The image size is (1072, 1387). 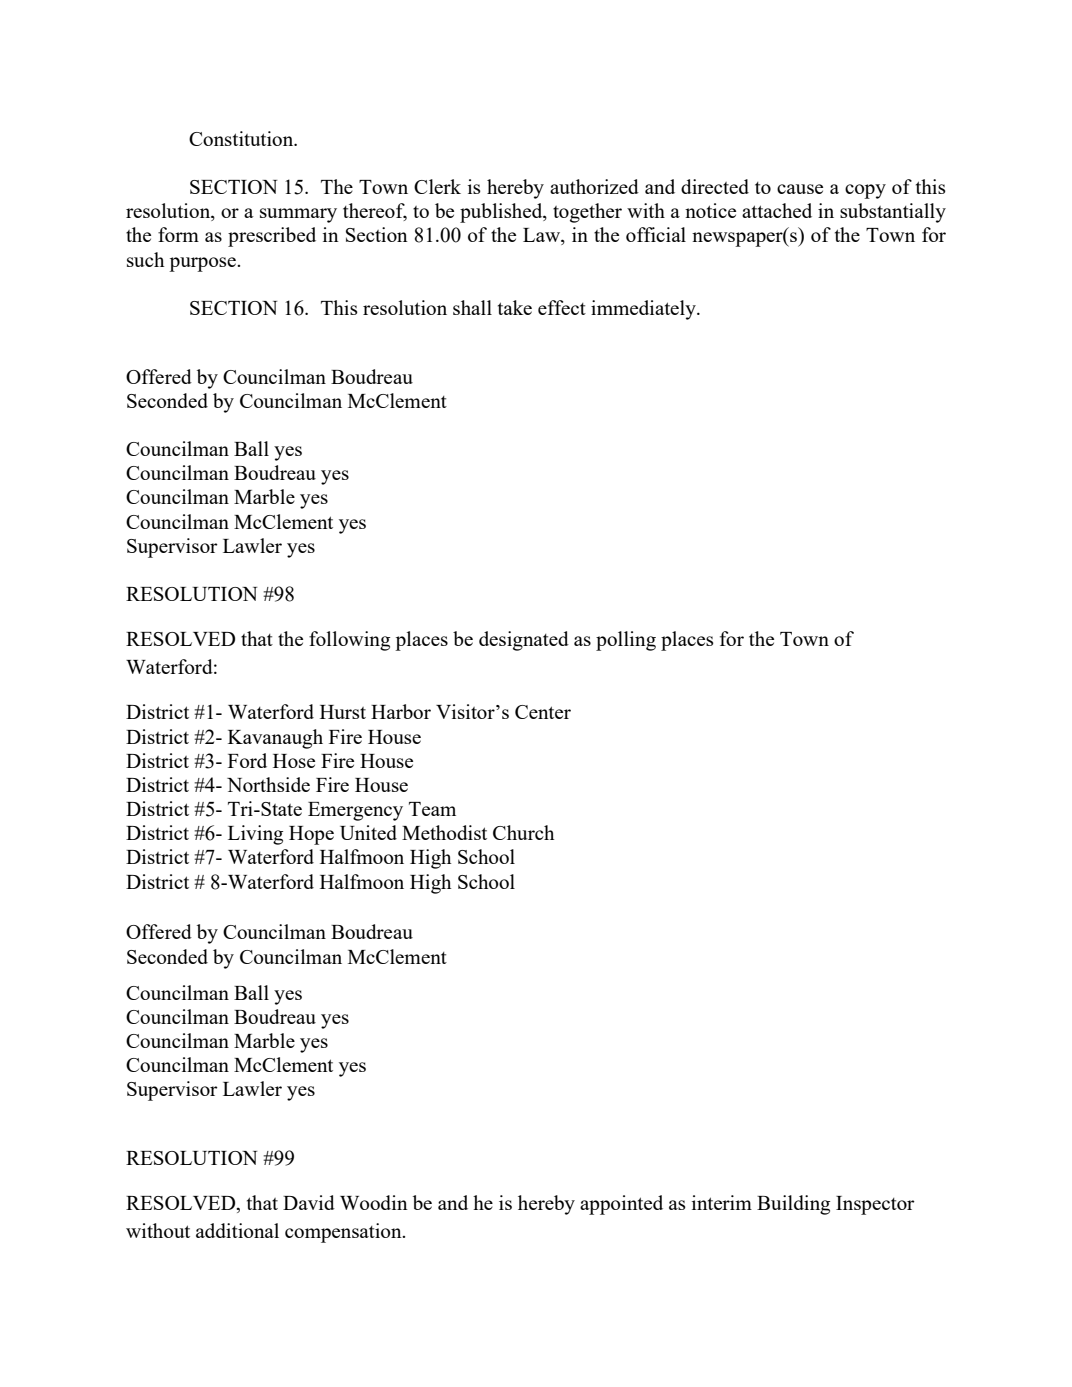 I want to click on authorized, so click(x=594, y=186).
